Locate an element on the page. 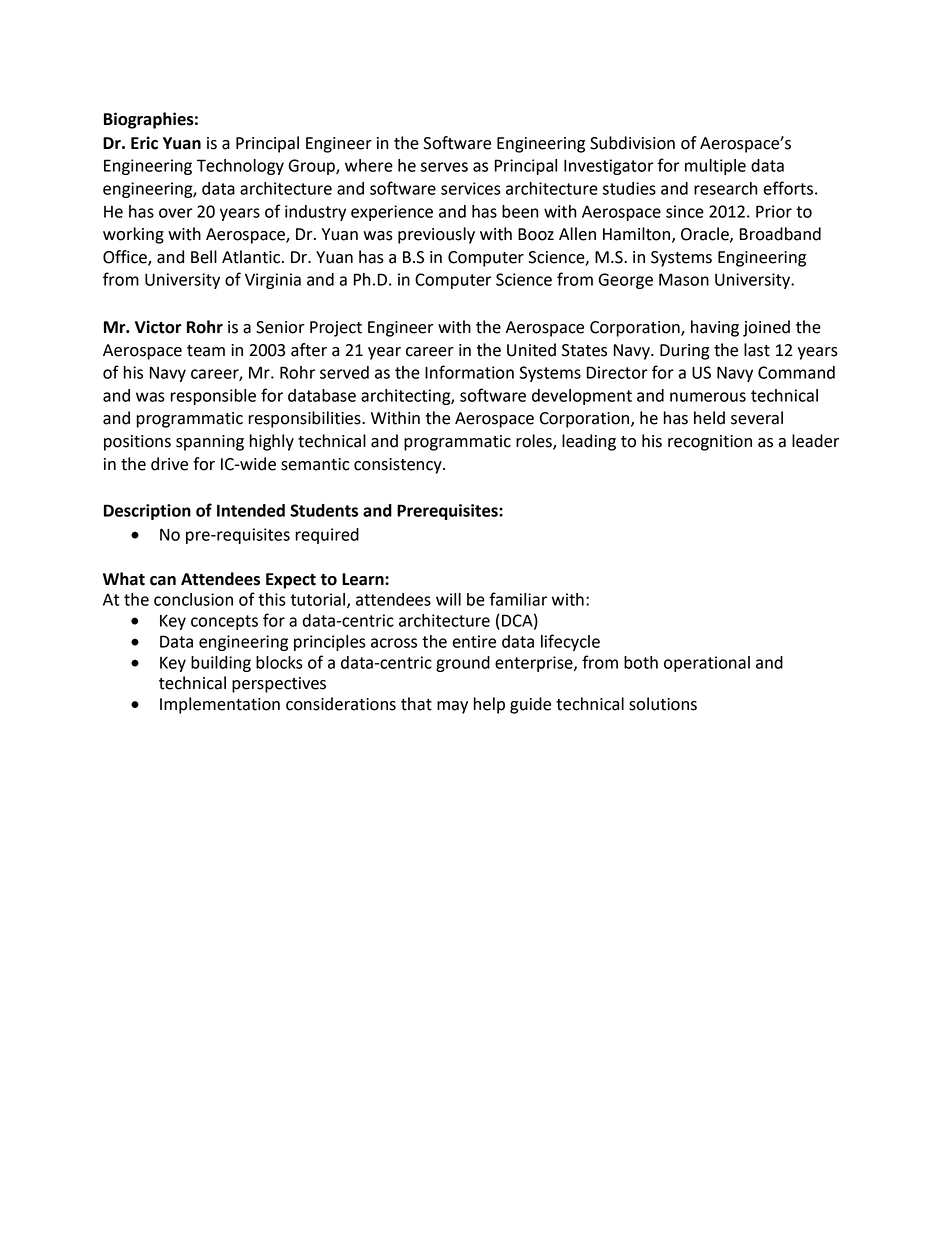 The height and width of the page is (1233, 952). held is located at coordinates (709, 418).
